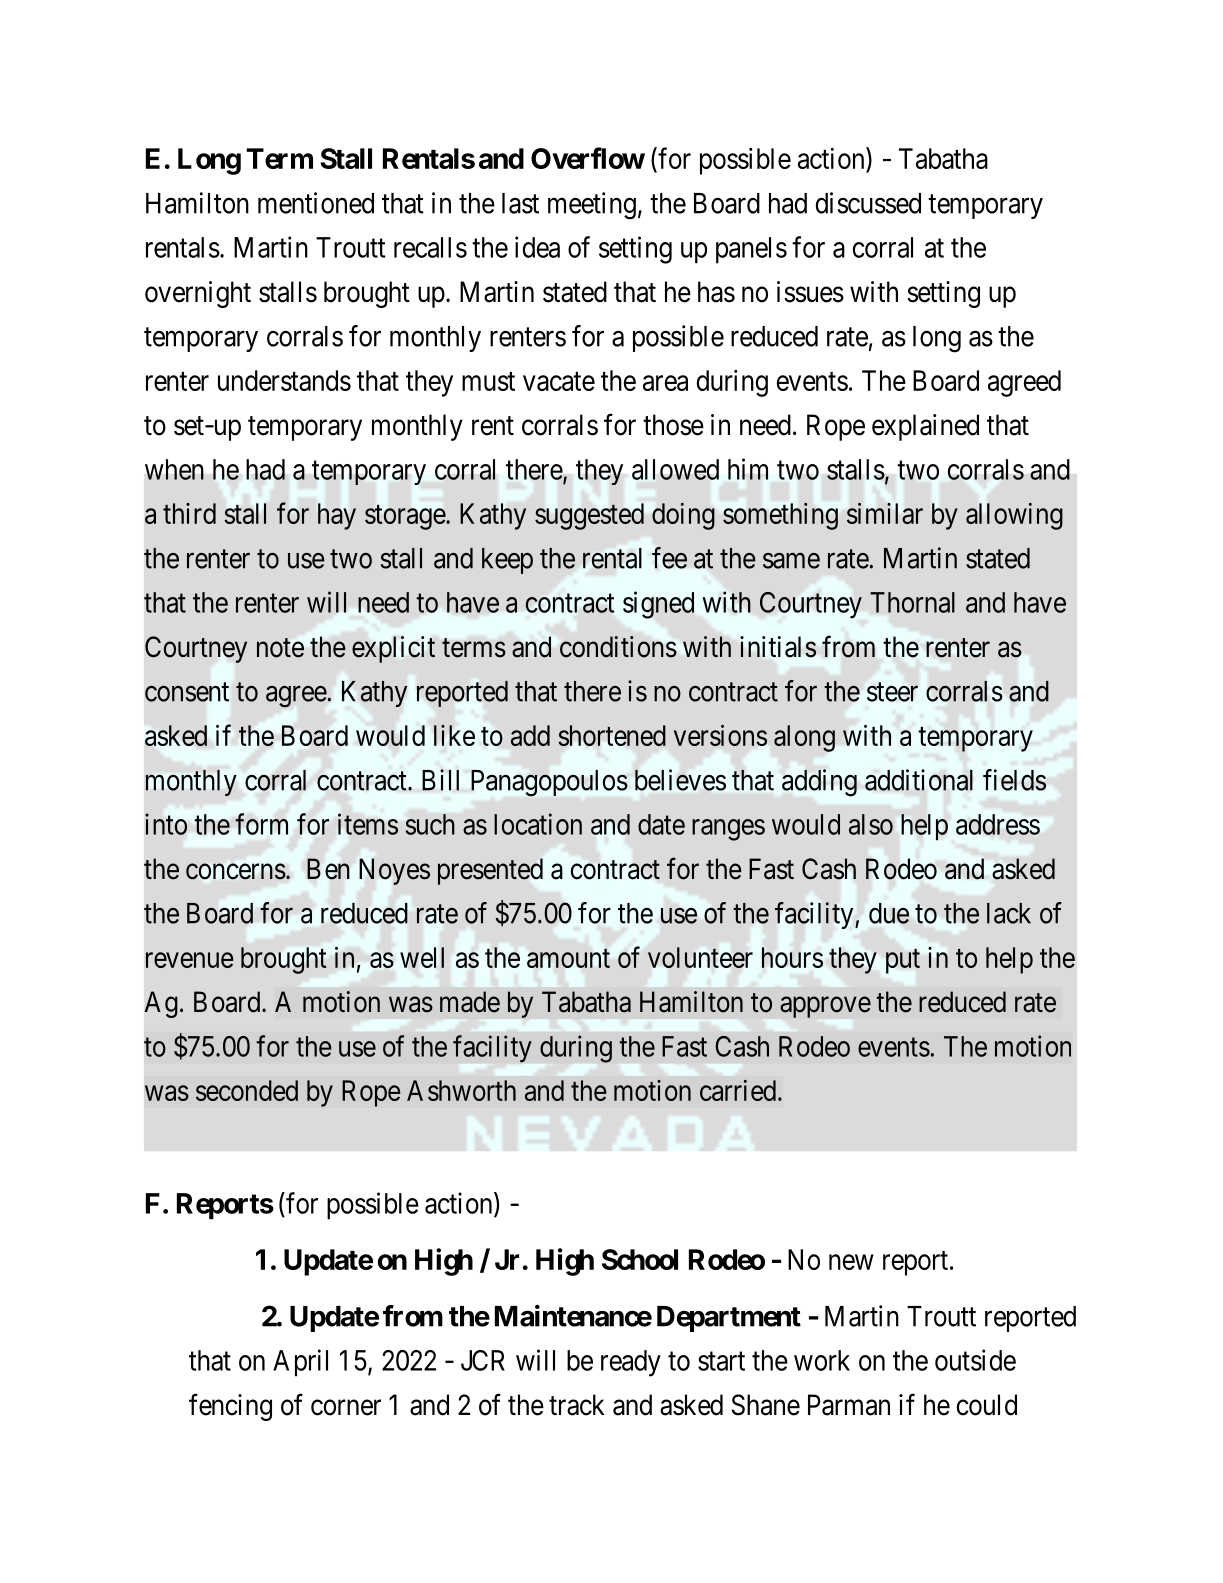 Image resolution: width=1223 pixels, height=1583 pixels. What do you see at coordinates (190, 960) in the document?
I see `revenue` at bounding box center [190, 960].
